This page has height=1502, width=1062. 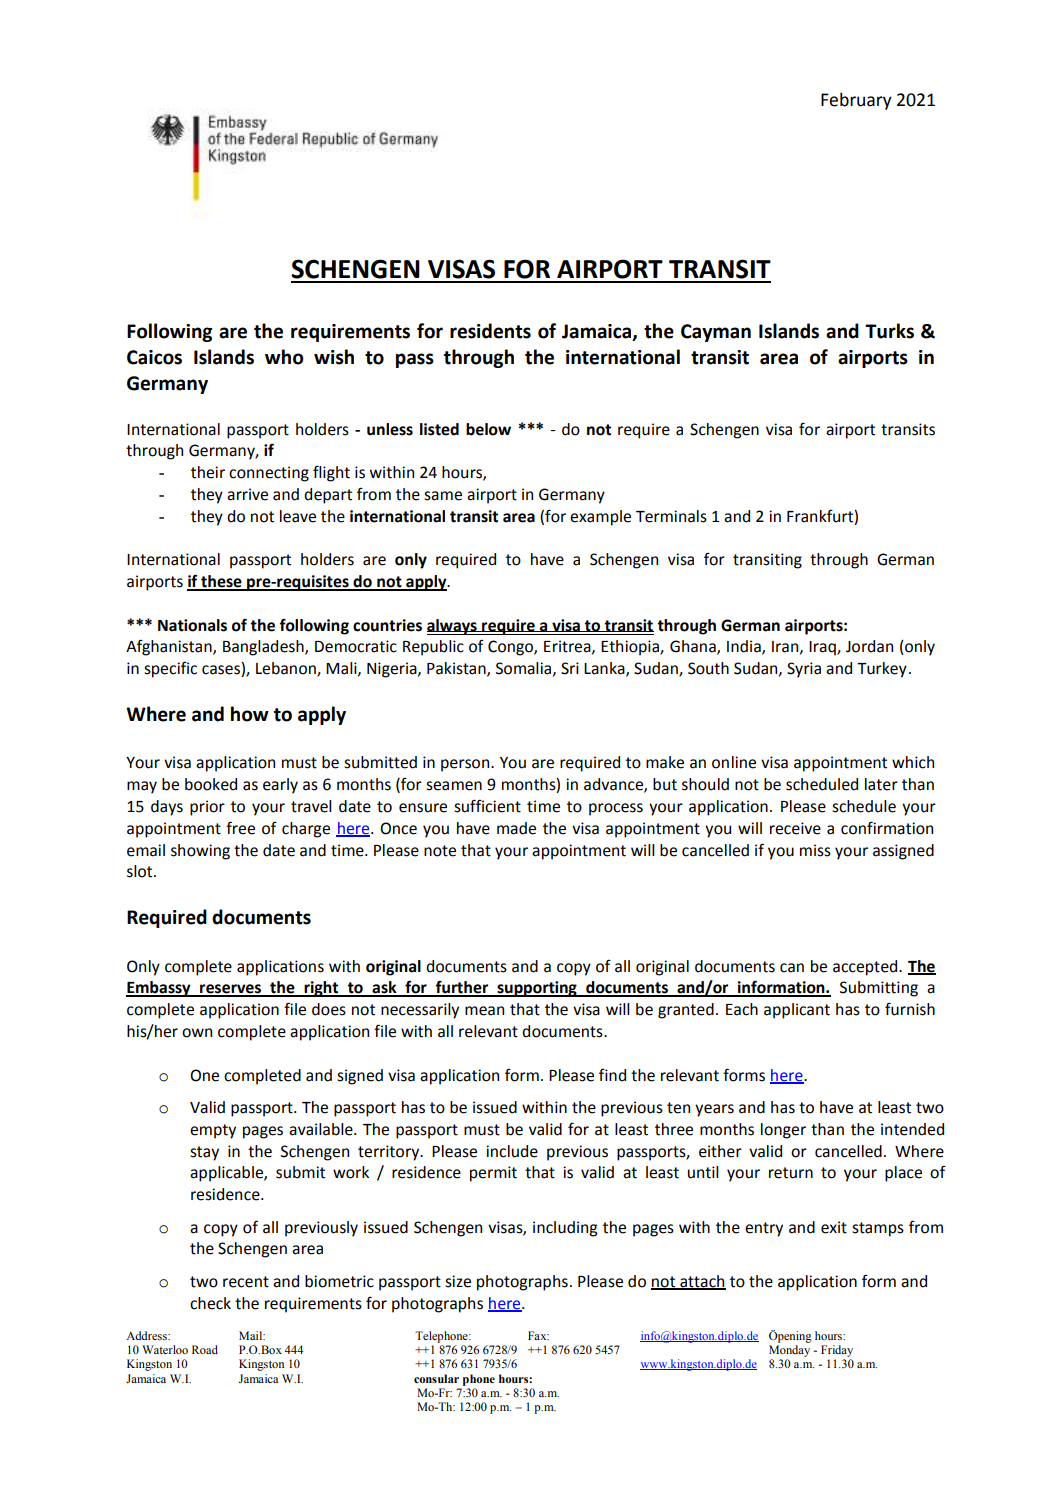 I want to click on February, so click(x=856, y=101).
